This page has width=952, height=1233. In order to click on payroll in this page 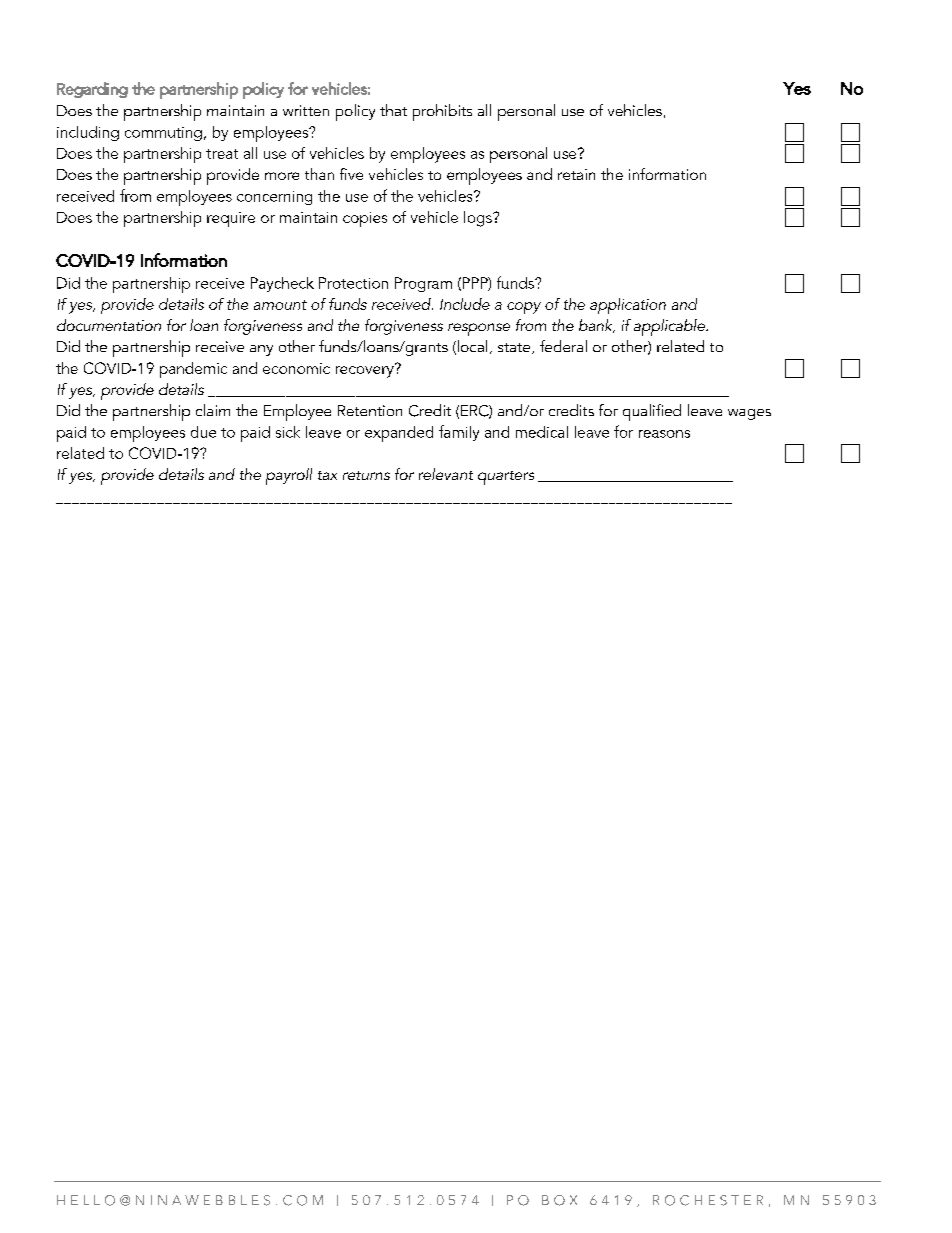, I will do `click(289, 476)`.
